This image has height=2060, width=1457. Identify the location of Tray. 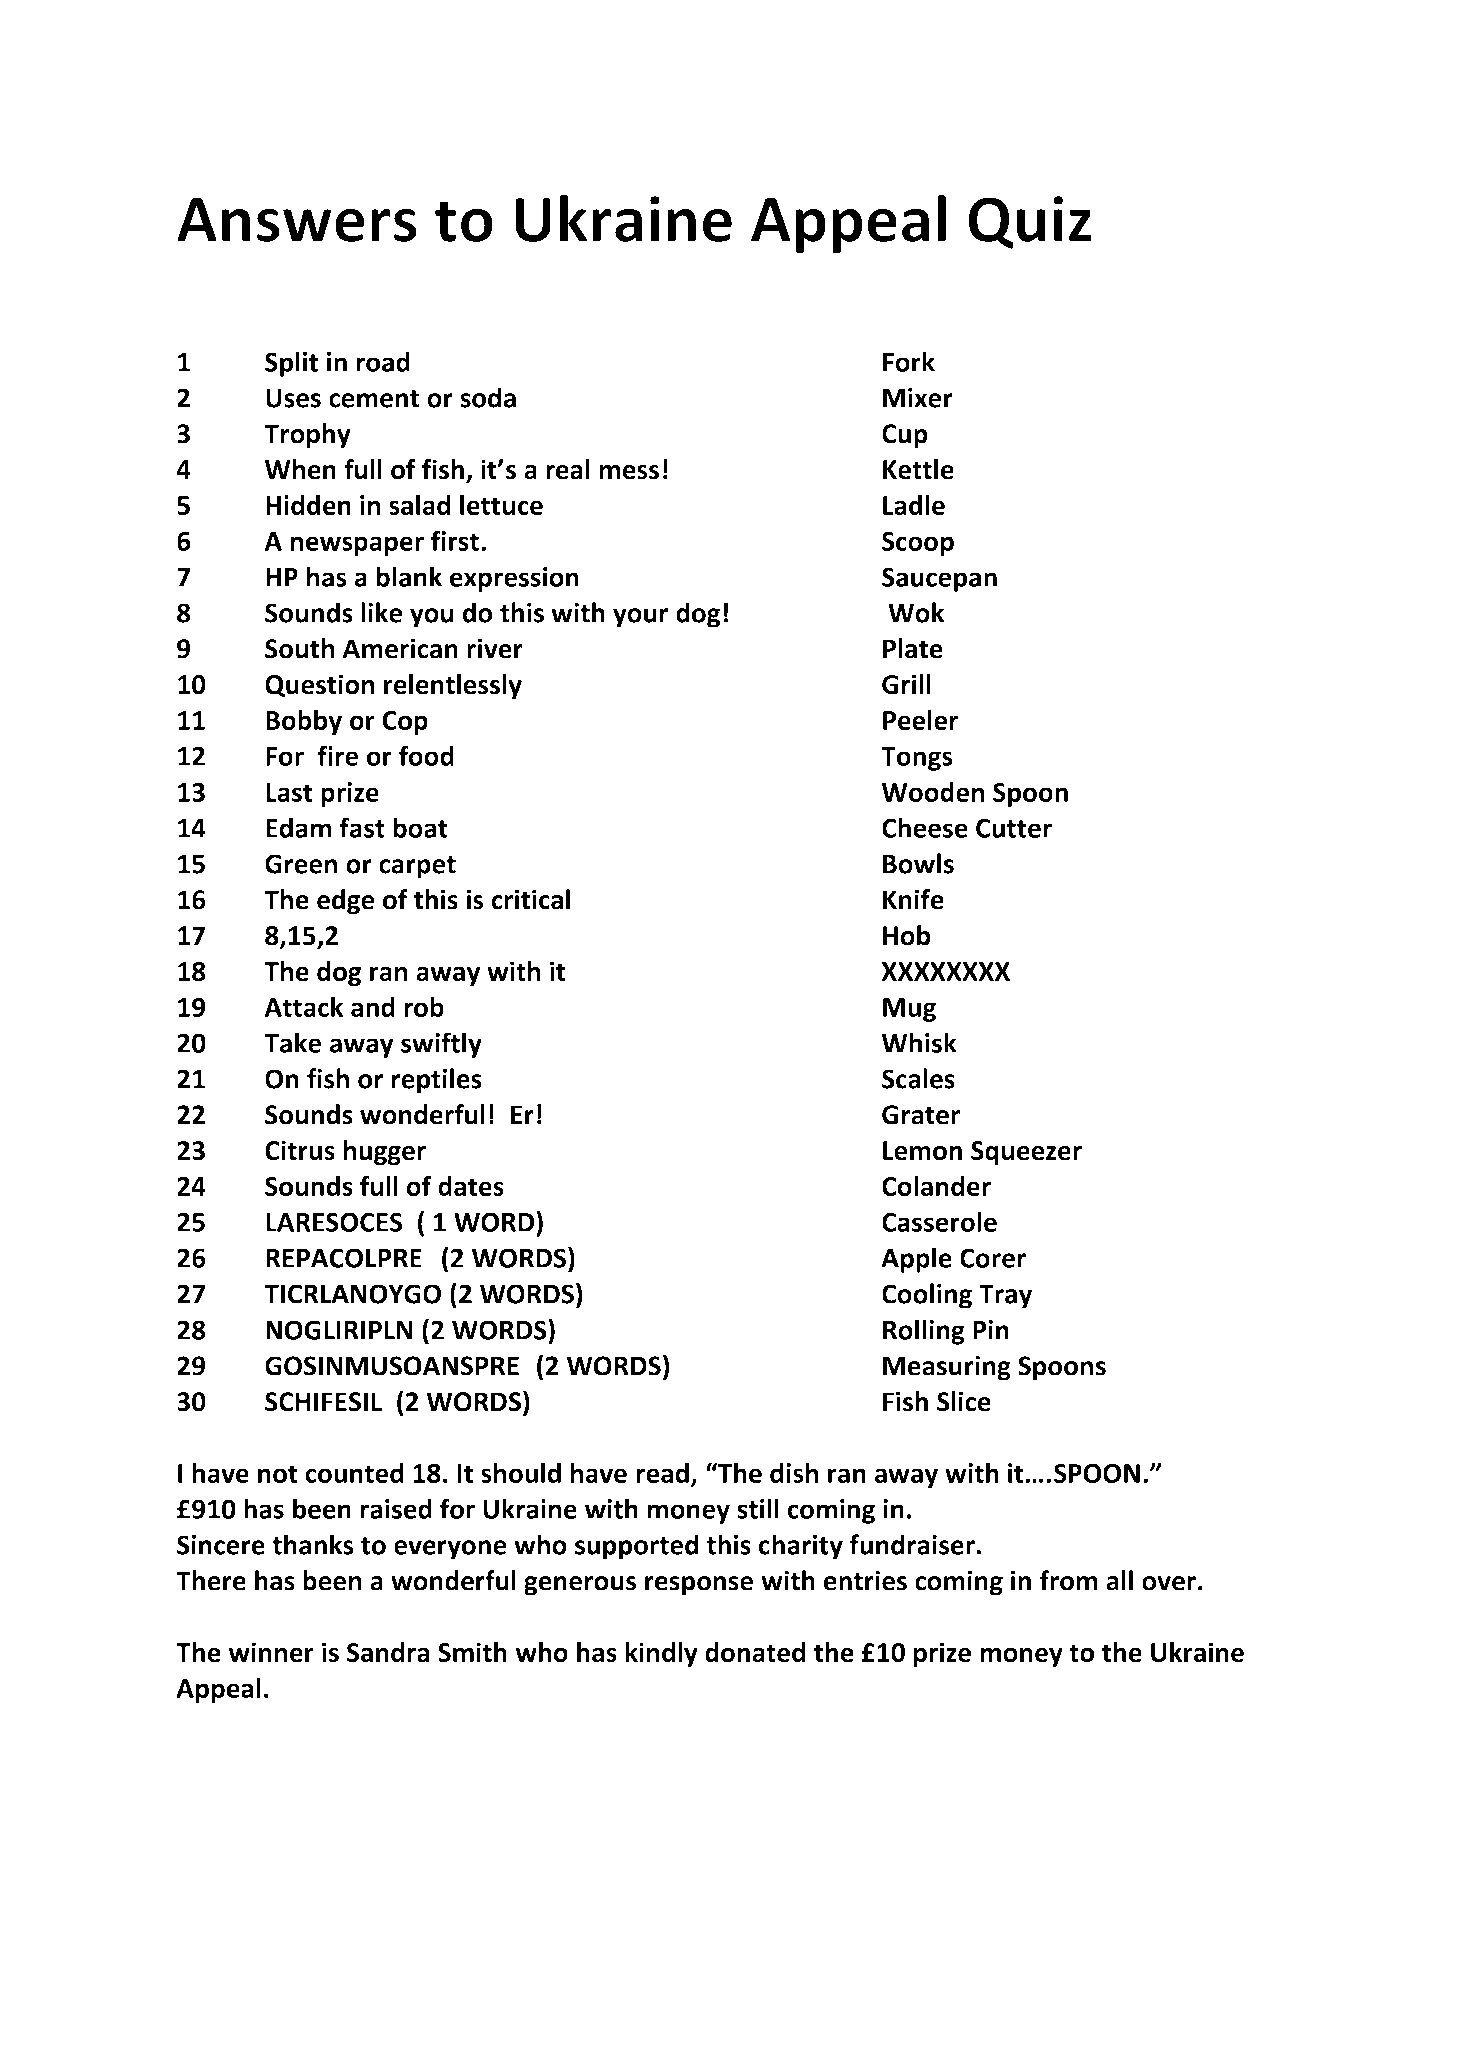
(1005, 1296).
